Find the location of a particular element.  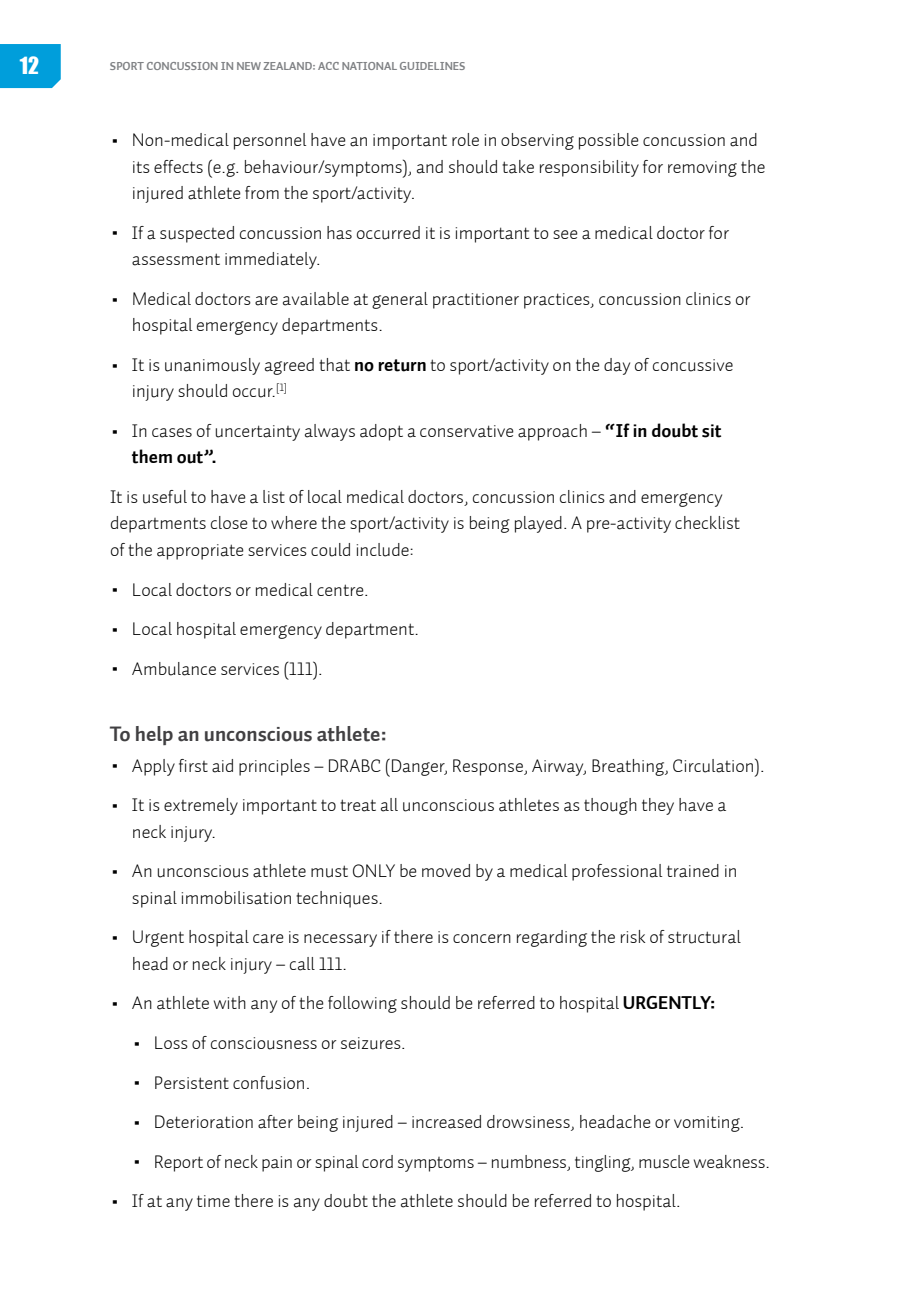

NEW is located at coordinates (249, 66).
